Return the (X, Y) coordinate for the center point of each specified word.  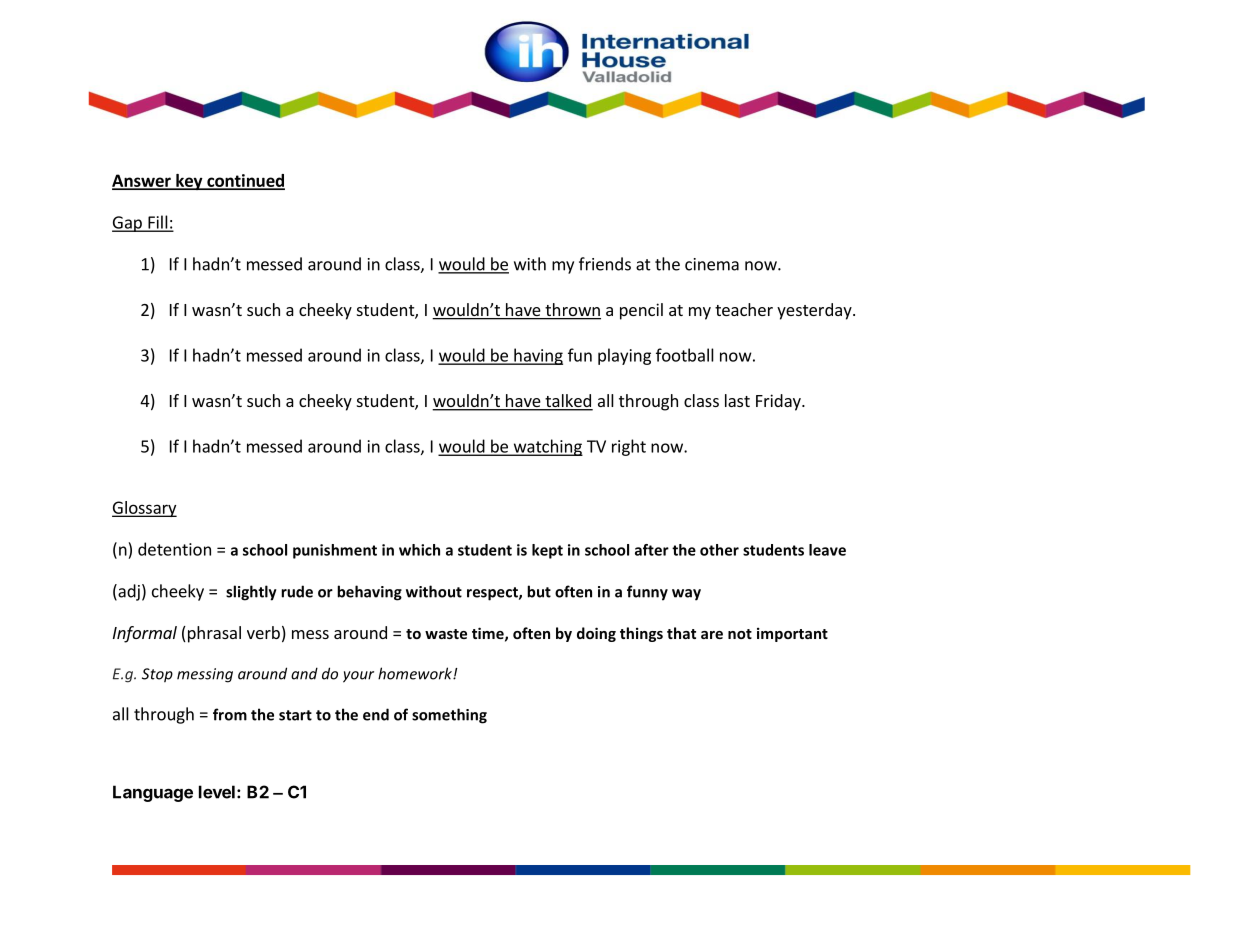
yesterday (815, 311)
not (740, 634)
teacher (744, 309)
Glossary (144, 509)
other (719, 550)
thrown (572, 311)
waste (446, 634)
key (189, 182)
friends (605, 264)
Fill (158, 223)
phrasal (213, 634)
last (737, 400)
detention (174, 549)
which (419, 550)
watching (547, 447)
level (217, 792)
